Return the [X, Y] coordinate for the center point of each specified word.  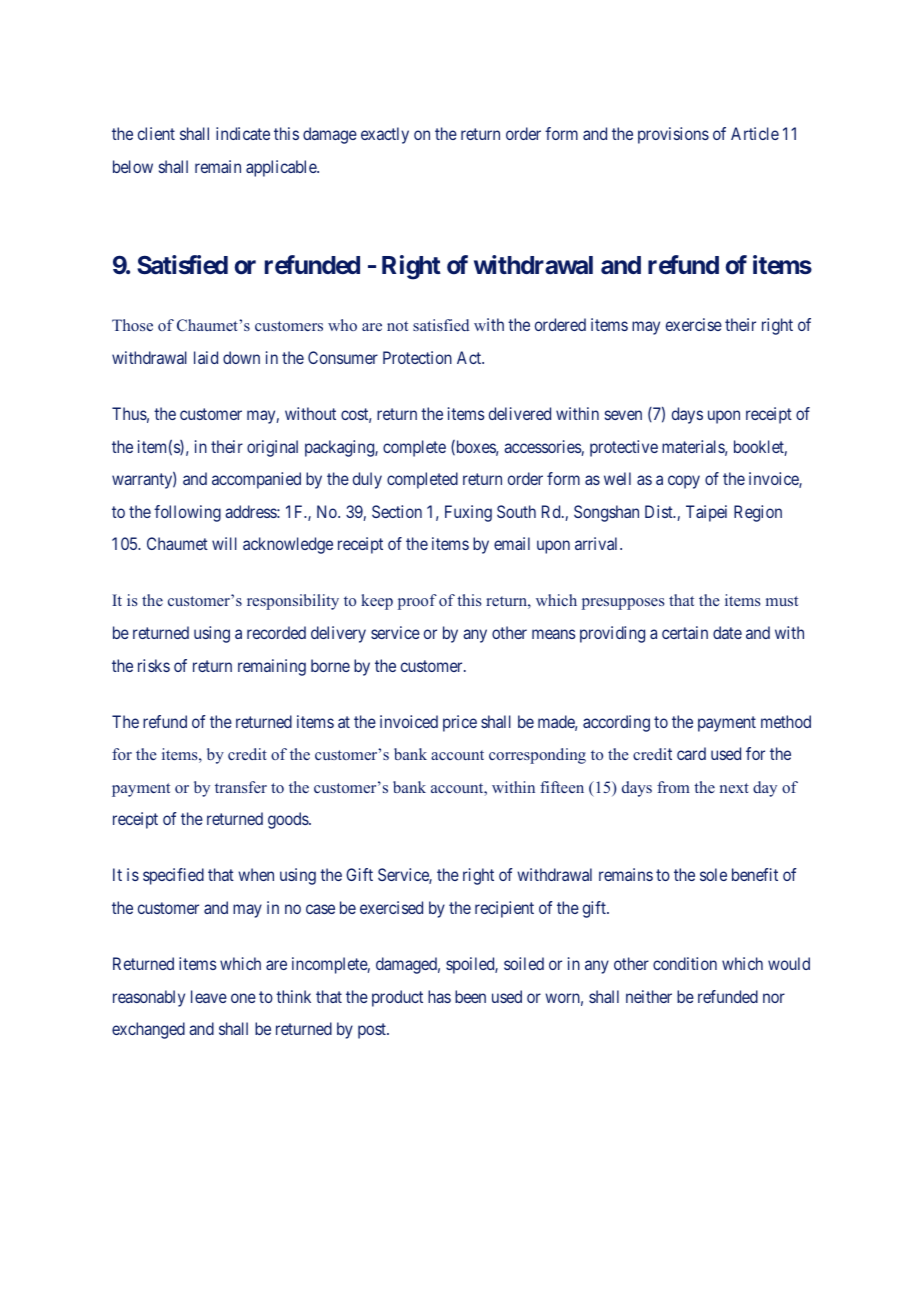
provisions [673, 135]
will [224, 543]
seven [623, 415]
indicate [243, 133]
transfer [241, 787]
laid [206, 357]
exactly [385, 135]
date [727, 632]
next [734, 788]
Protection [417, 357]
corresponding [537, 756]
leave [209, 996]
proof [417, 602]
